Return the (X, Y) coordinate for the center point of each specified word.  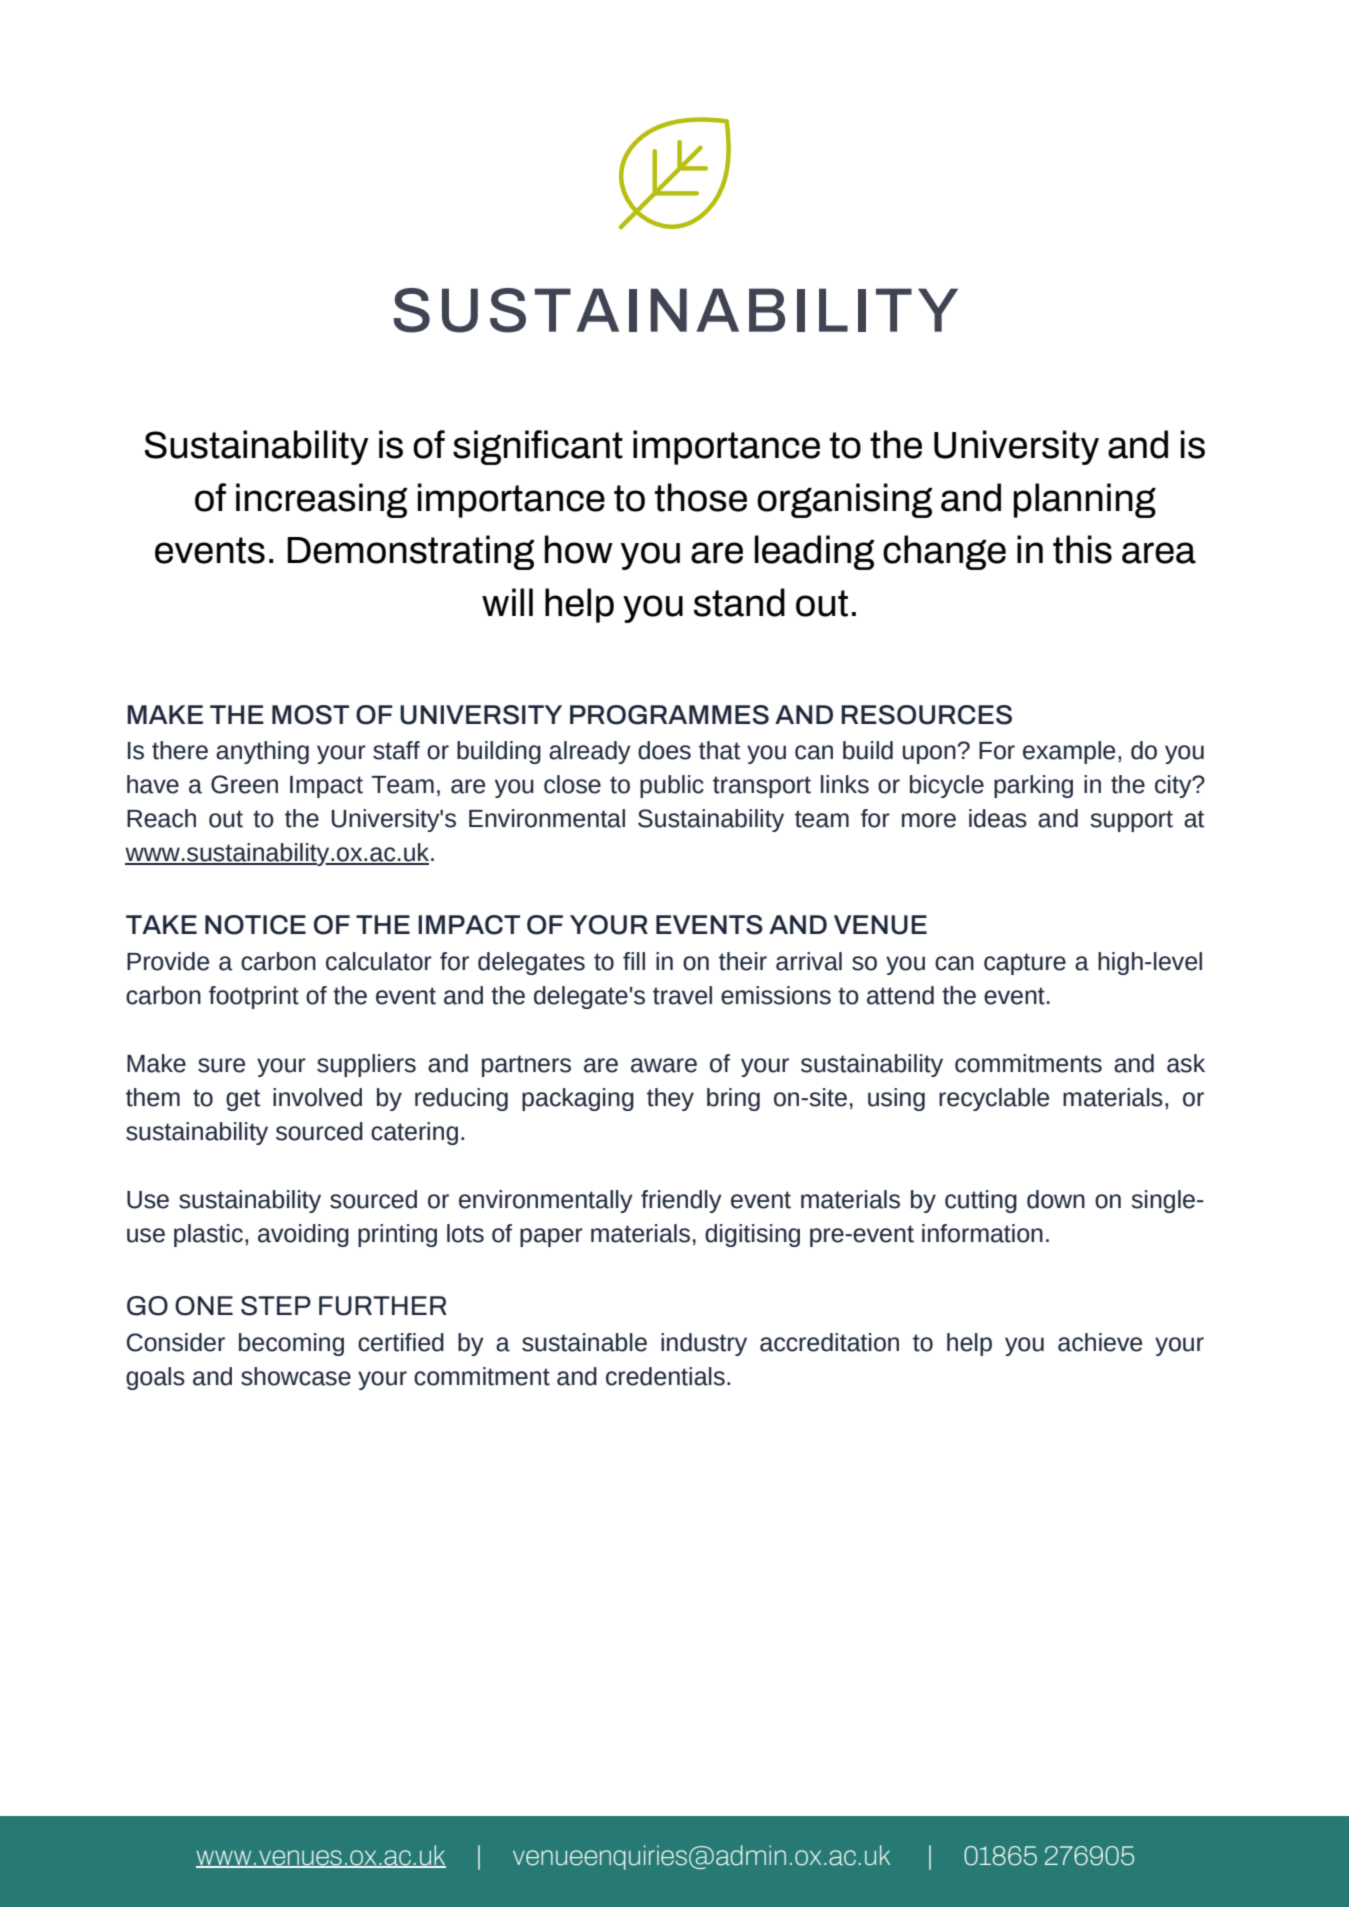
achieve (1100, 1342)
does (664, 750)
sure (221, 1065)
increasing (321, 500)
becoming (291, 1344)
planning (1085, 500)
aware (664, 1065)
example (1069, 752)
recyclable (994, 1099)
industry (704, 1344)
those (701, 497)
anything (262, 752)
